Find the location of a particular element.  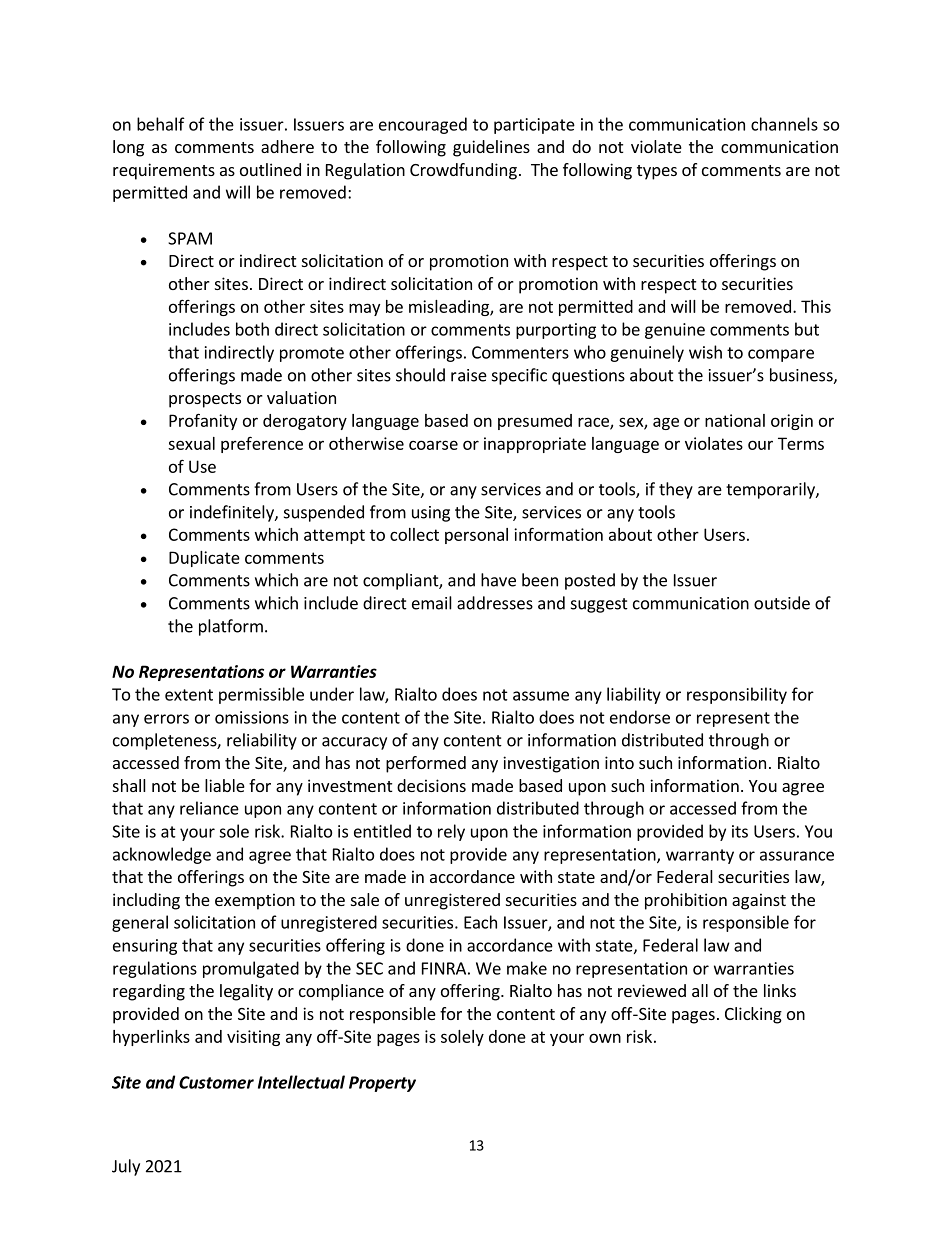

channels is located at coordinates (784, 124).
